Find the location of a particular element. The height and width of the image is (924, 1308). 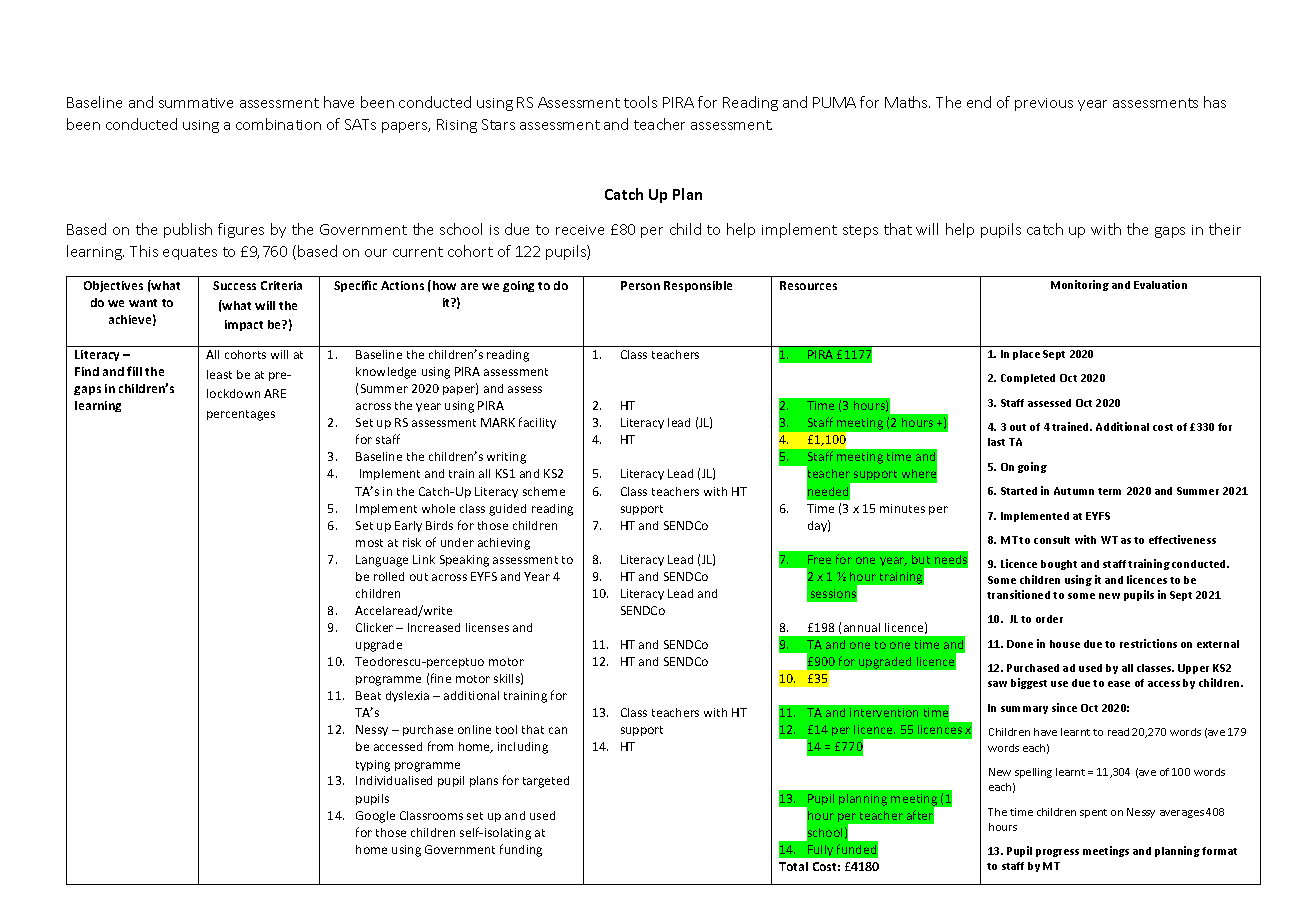

combination is located at coordinates (278, 124).
